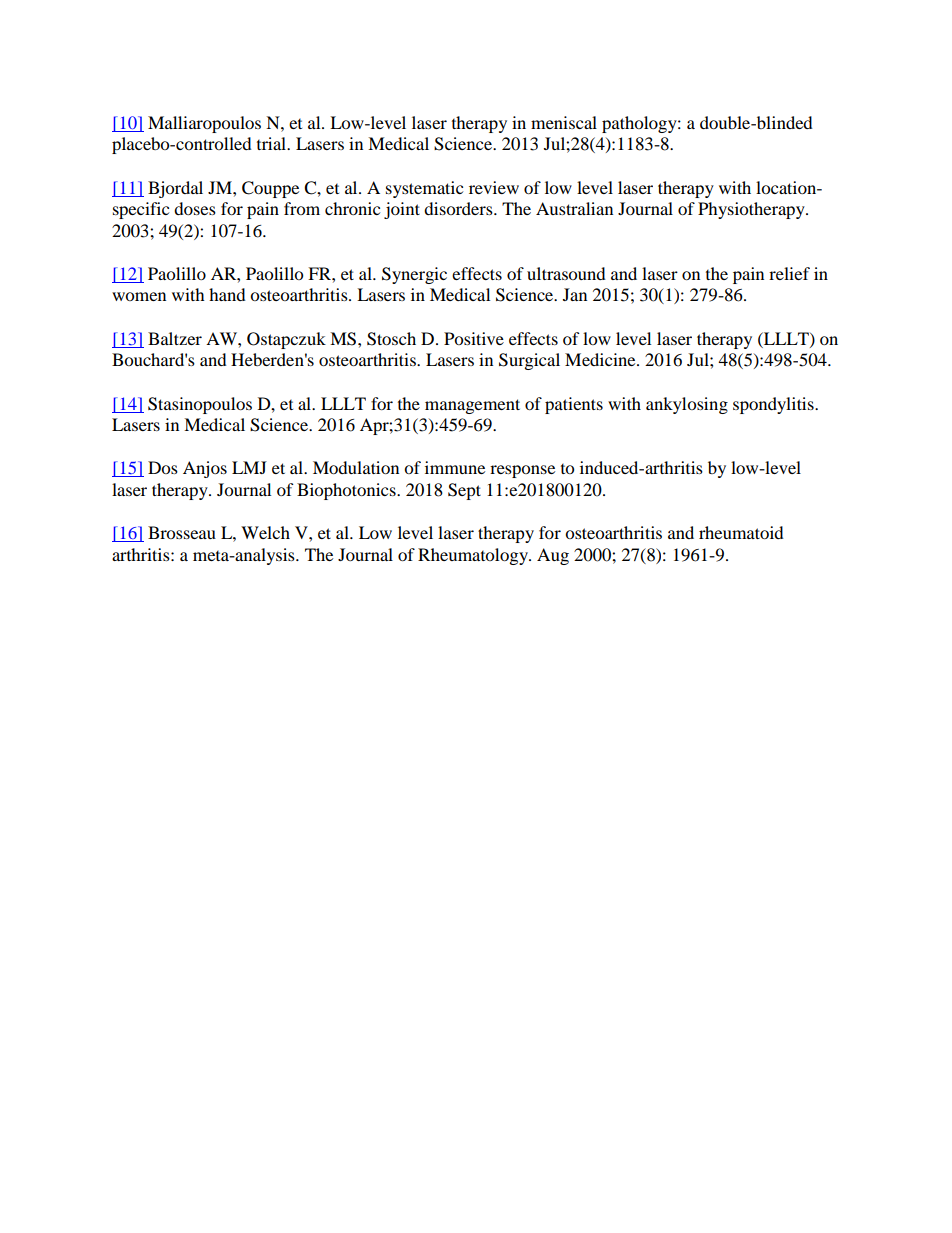 The height and width of the screenshot is (1233, 952). I want to click on immune, so click(455, 467).
